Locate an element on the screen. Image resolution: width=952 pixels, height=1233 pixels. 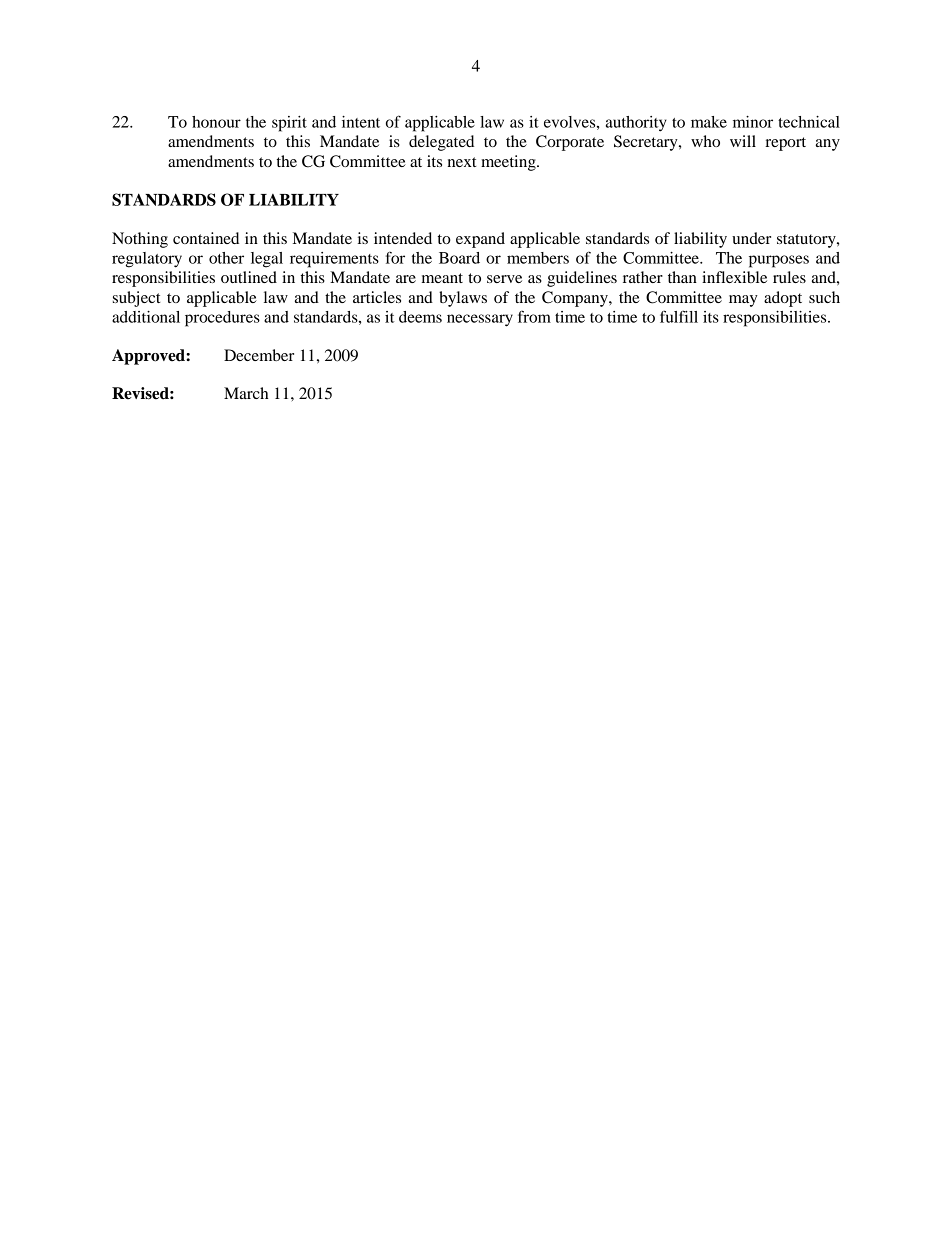
expand is located at coordinates (480, 240).
